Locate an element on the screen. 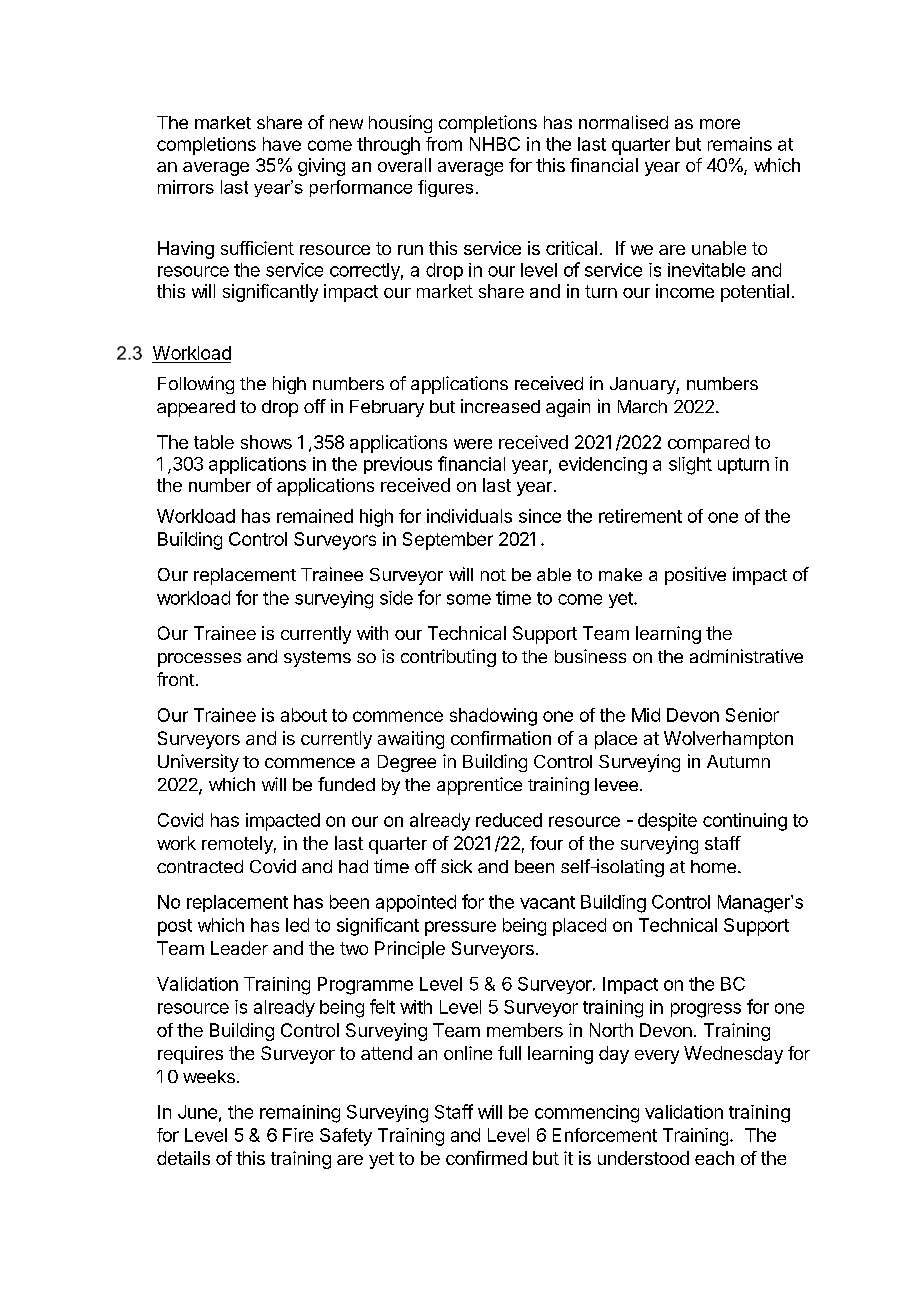 This screenshot has width=924, height=1308. confirmed is located at coordinates (486, 1158).
